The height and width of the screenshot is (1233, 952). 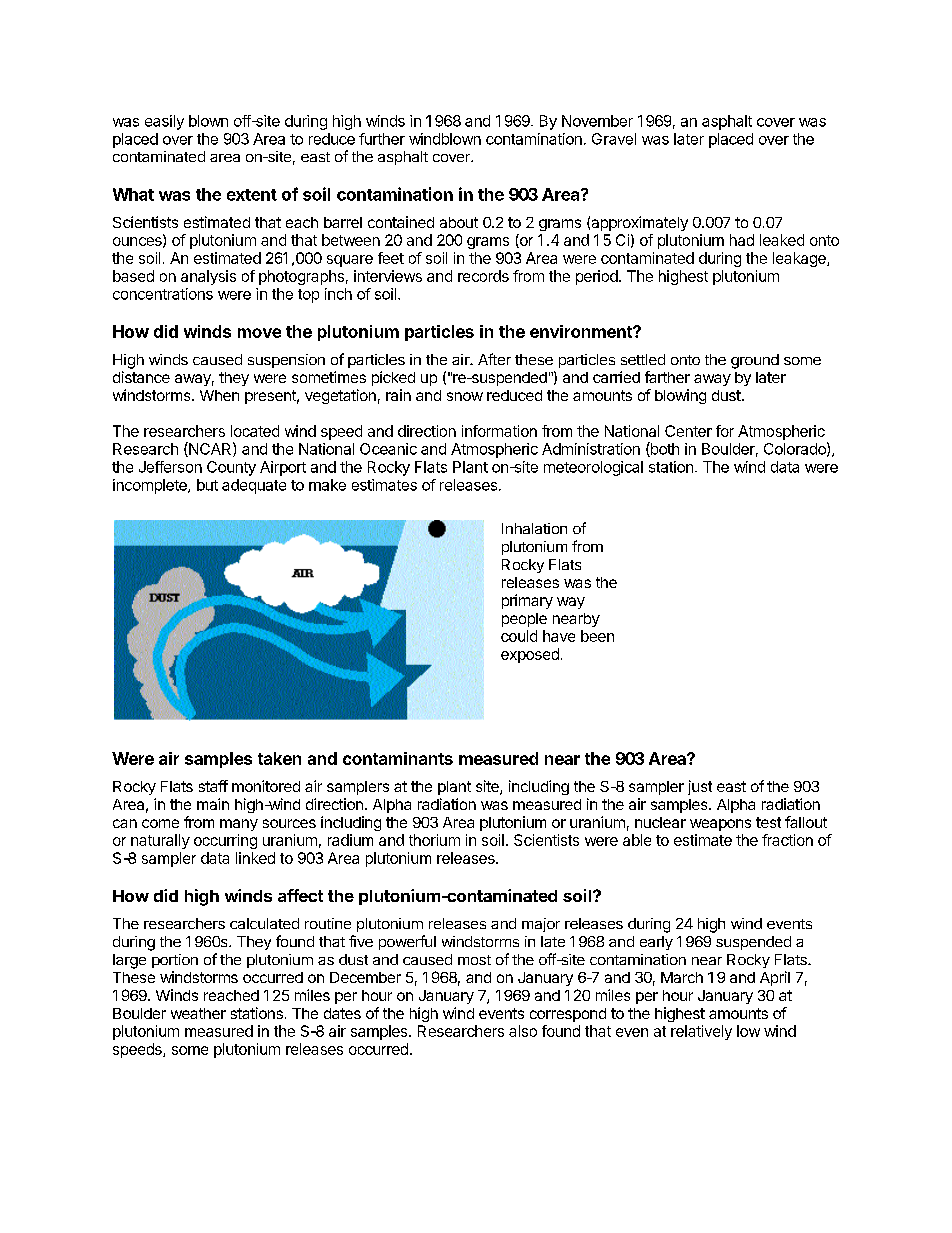 I want to click on November, so click(x=597, y=121).
